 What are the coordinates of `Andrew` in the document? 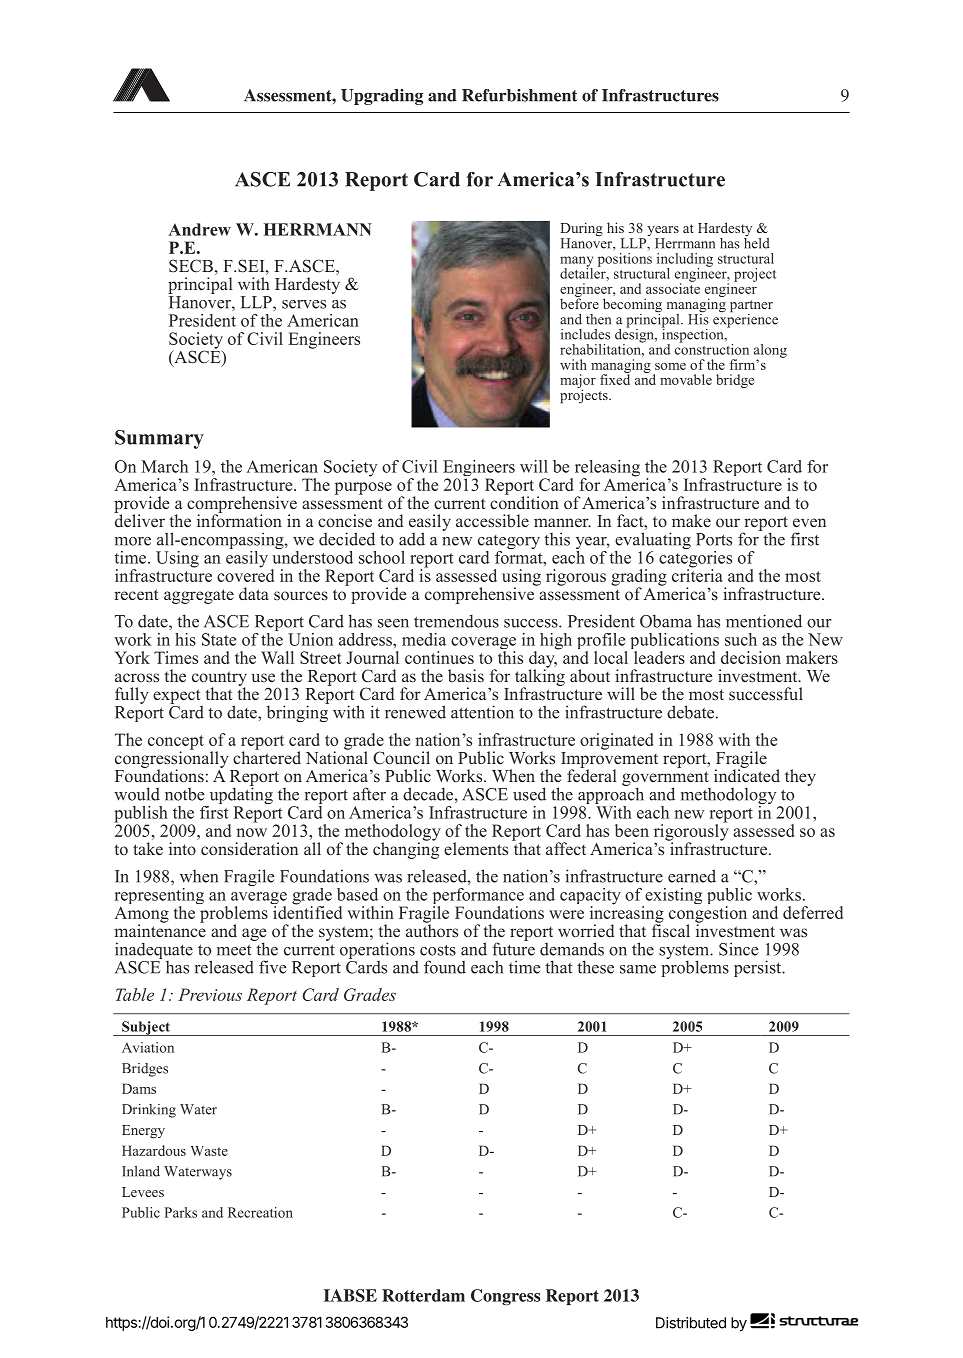 It's located at (199, 229).
